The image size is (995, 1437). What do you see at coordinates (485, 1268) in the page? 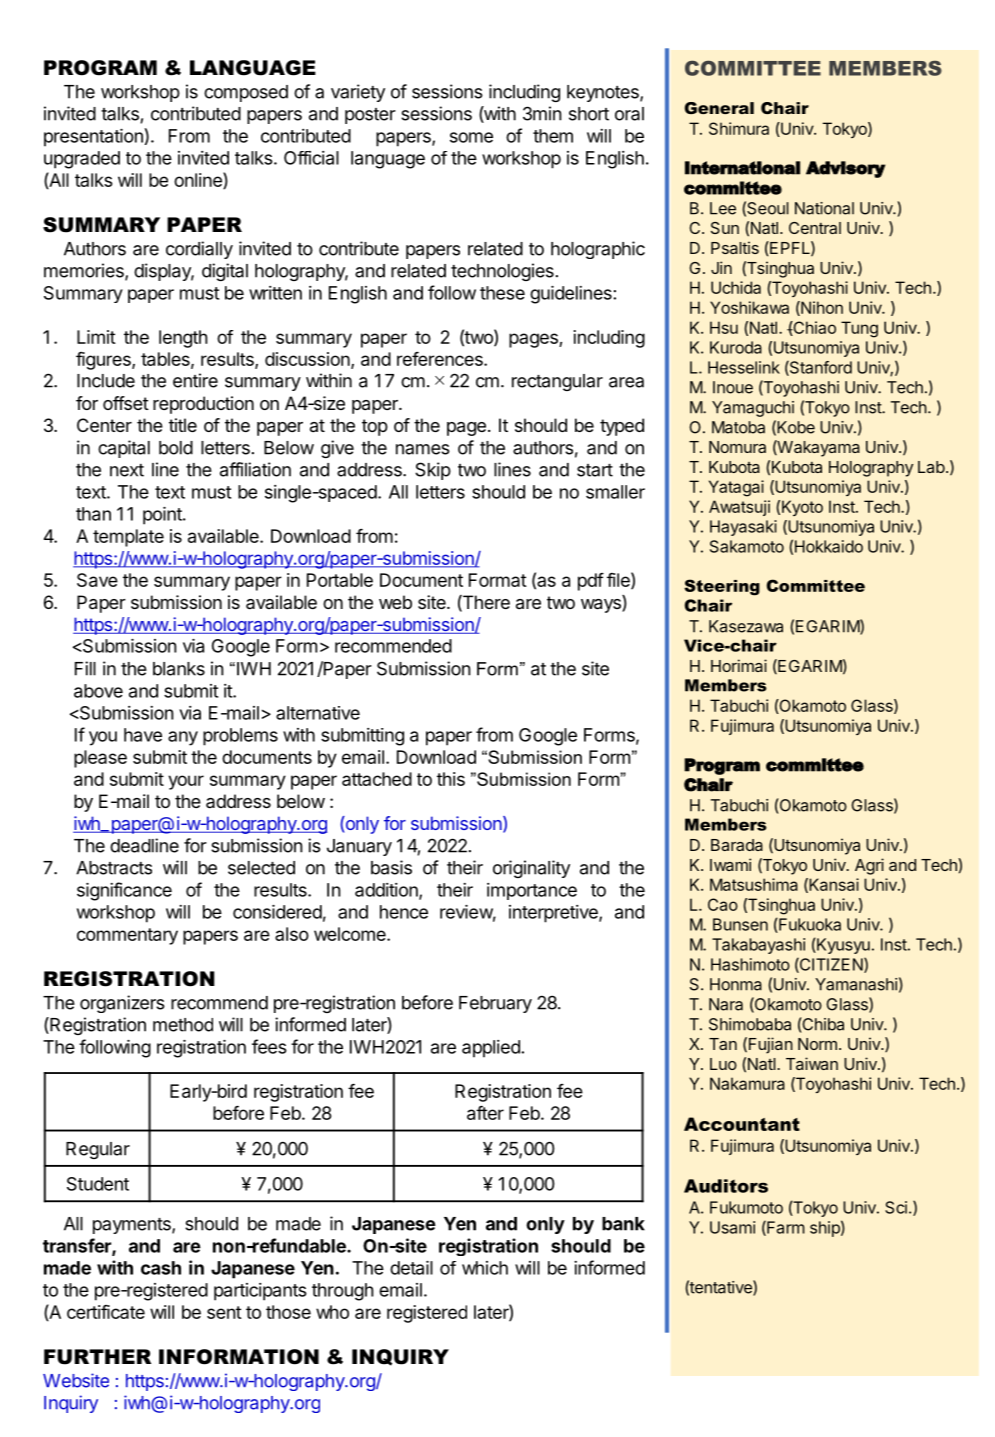
I see `which` at bounding box center [485, 1268].
